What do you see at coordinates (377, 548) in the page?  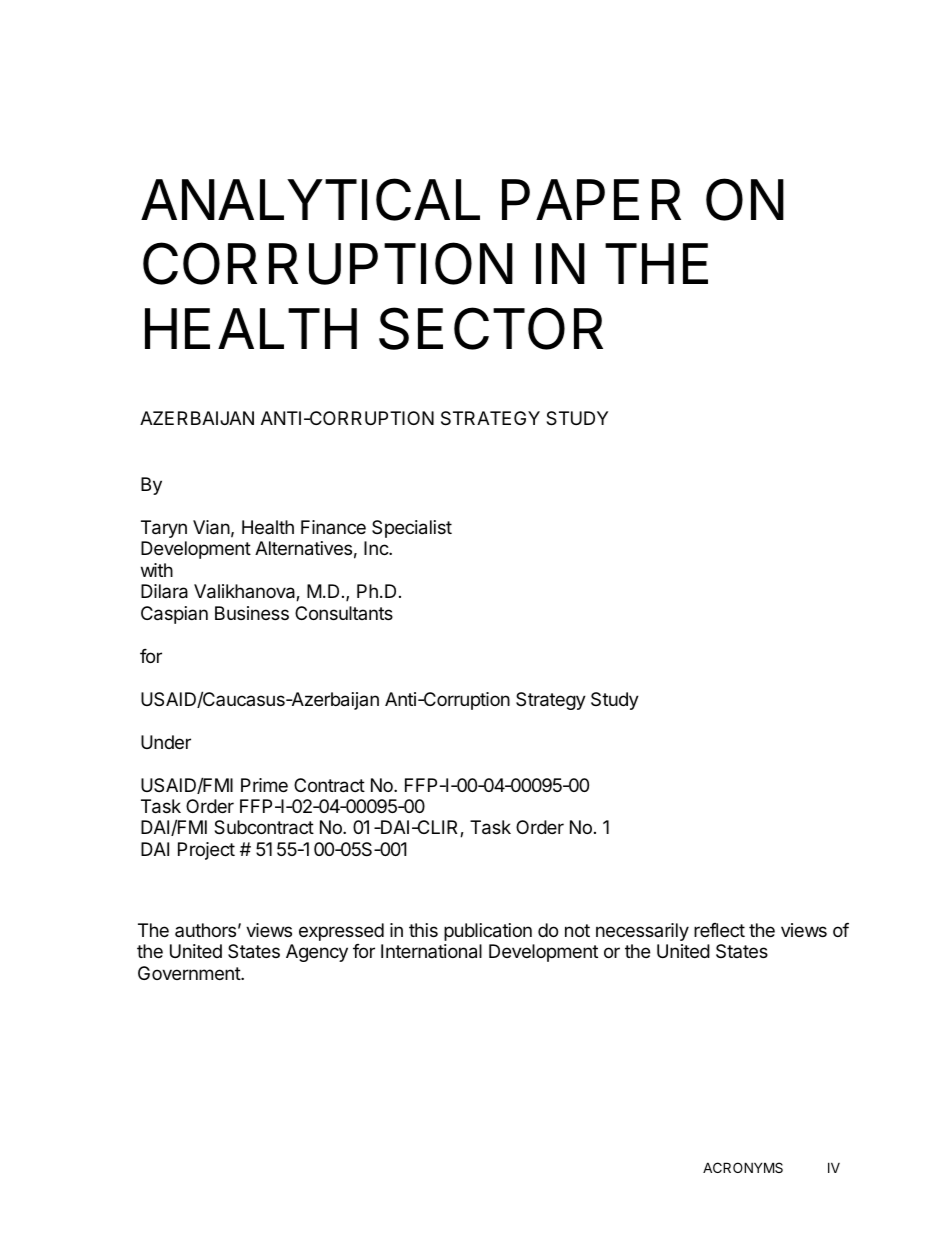 I see `Inc` at bounding box center [377, 548].
